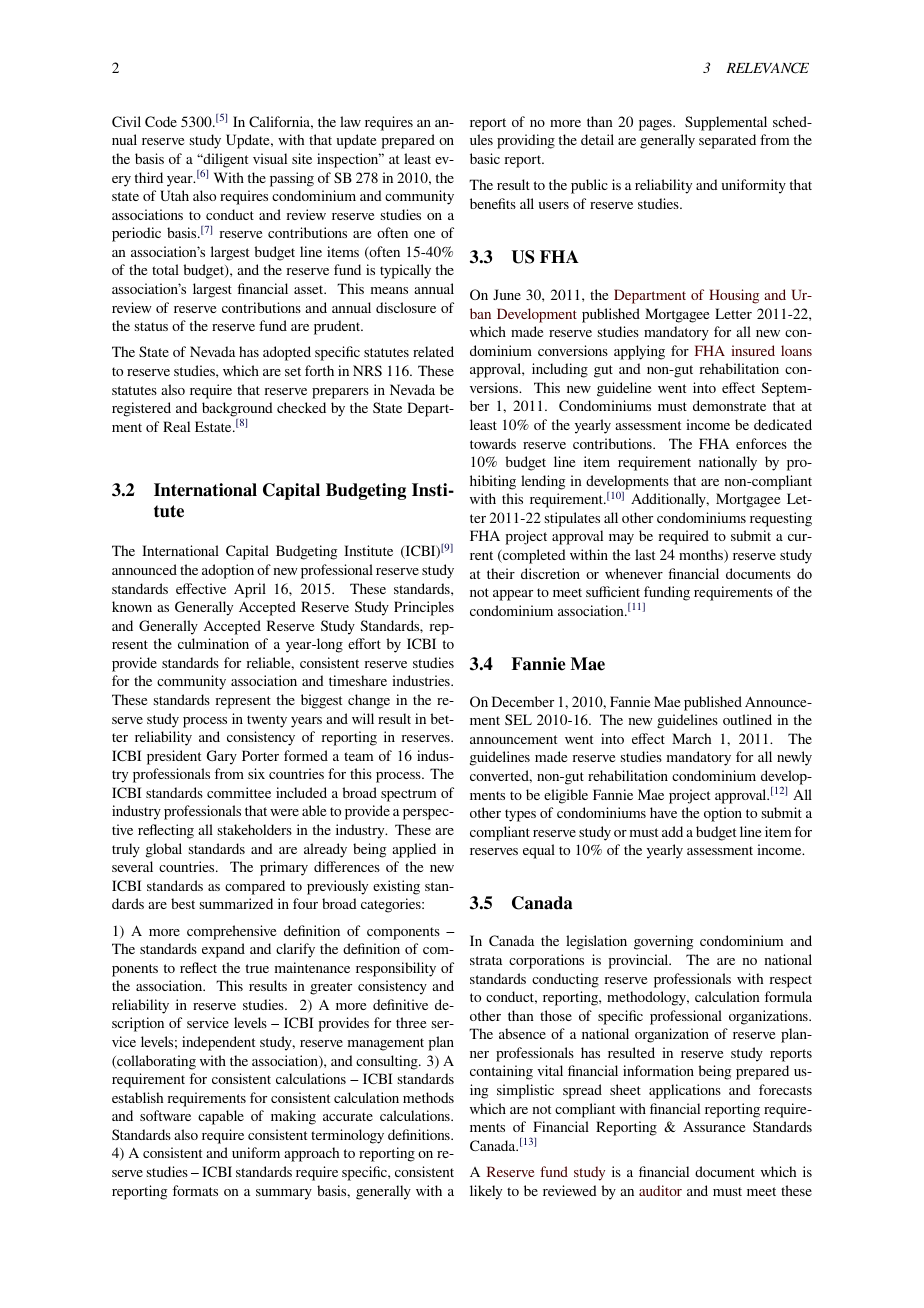 This image has width=924, height=1308. Describe the element at coordinates (424, 608) in the image. I see `Principles` at that location.
